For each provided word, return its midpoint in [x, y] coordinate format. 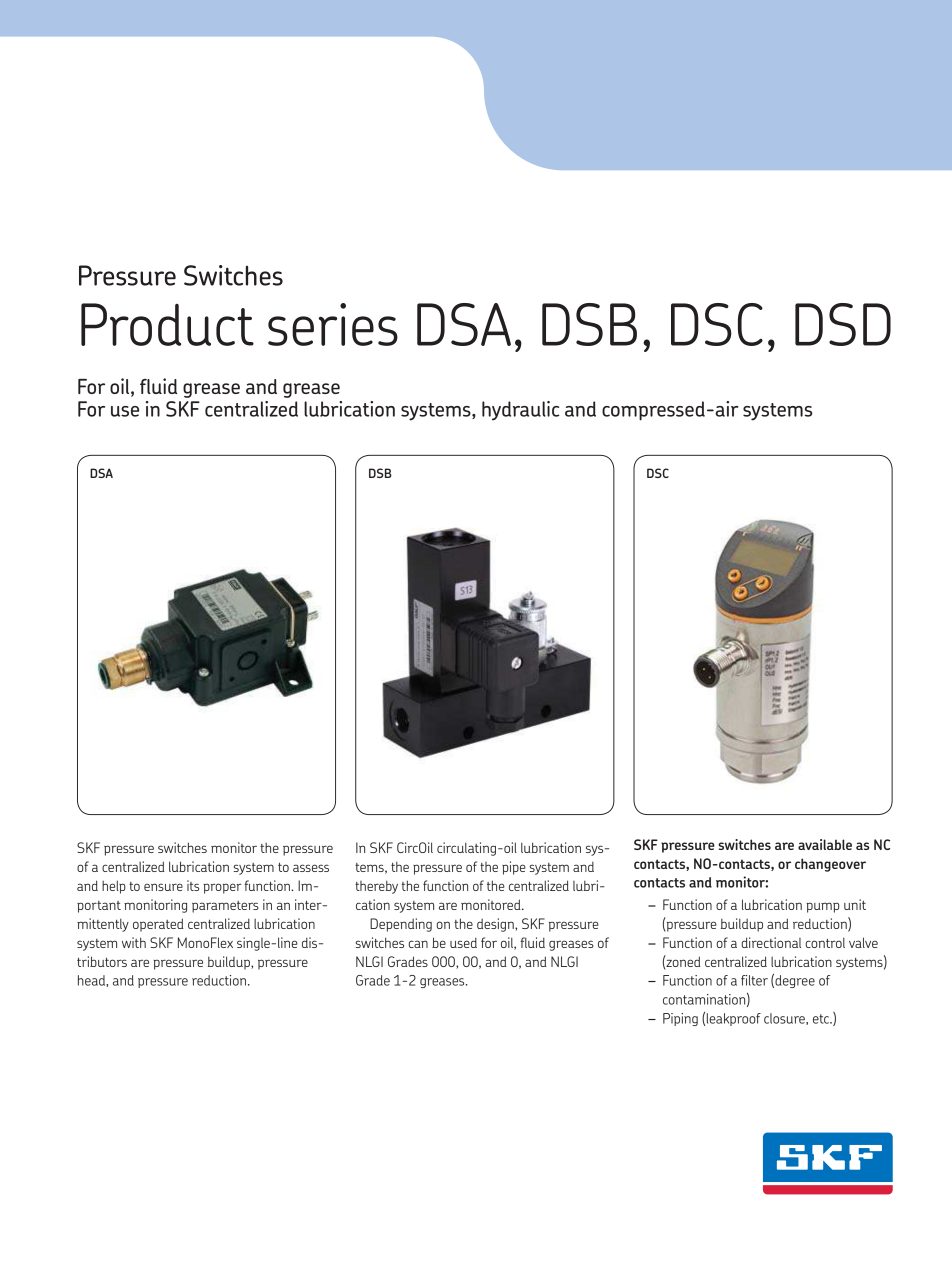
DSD [843, 324]
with [134, 942]
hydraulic [521, 411]
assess [311, 868]
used [463, 942]
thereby [376, 887]
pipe [514, 868]
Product [167, 324]
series [333, 324]
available [825, 844]
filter [754, 980]
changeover [830, 865]
